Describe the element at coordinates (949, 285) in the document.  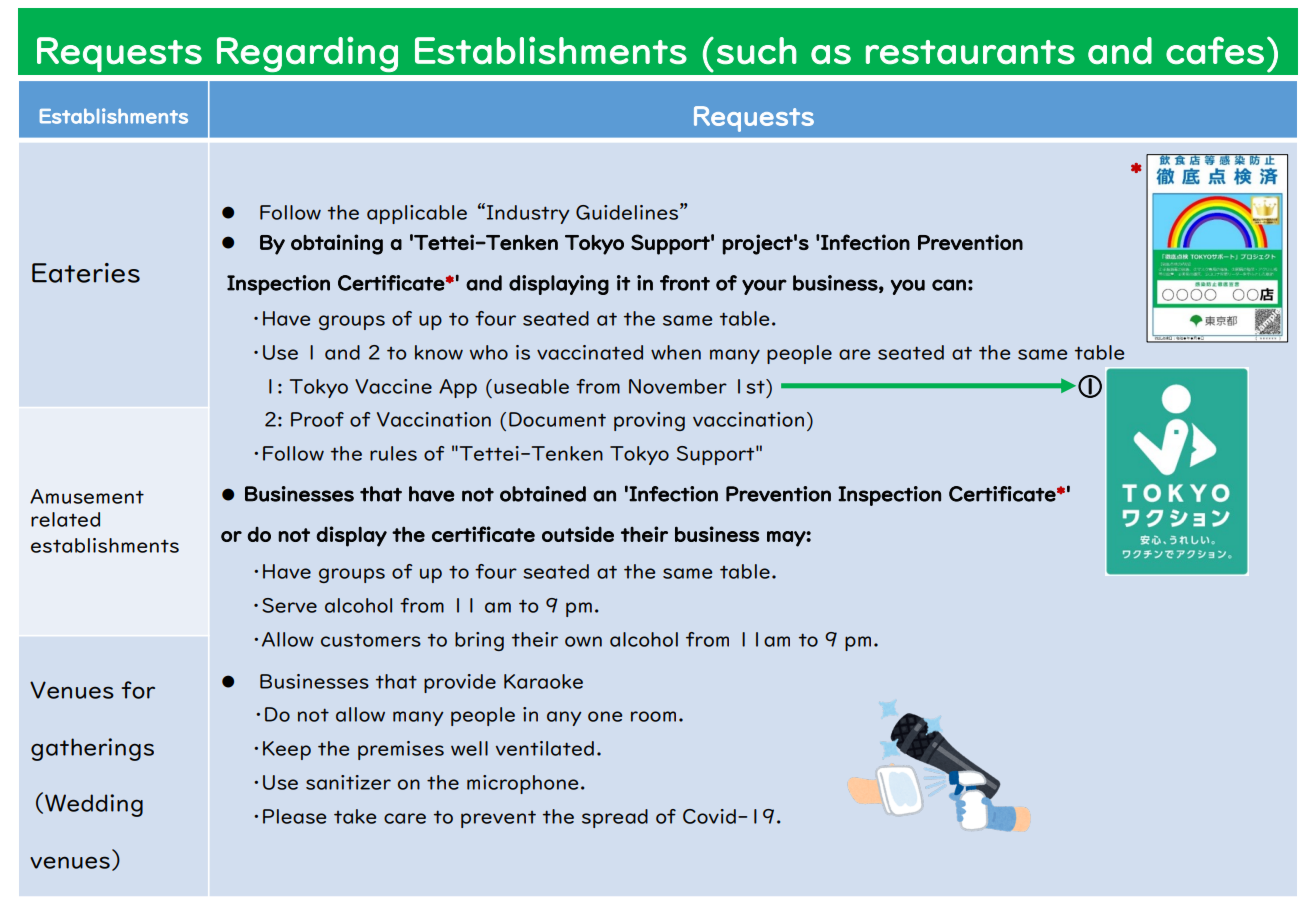
I see `can` at that location.
